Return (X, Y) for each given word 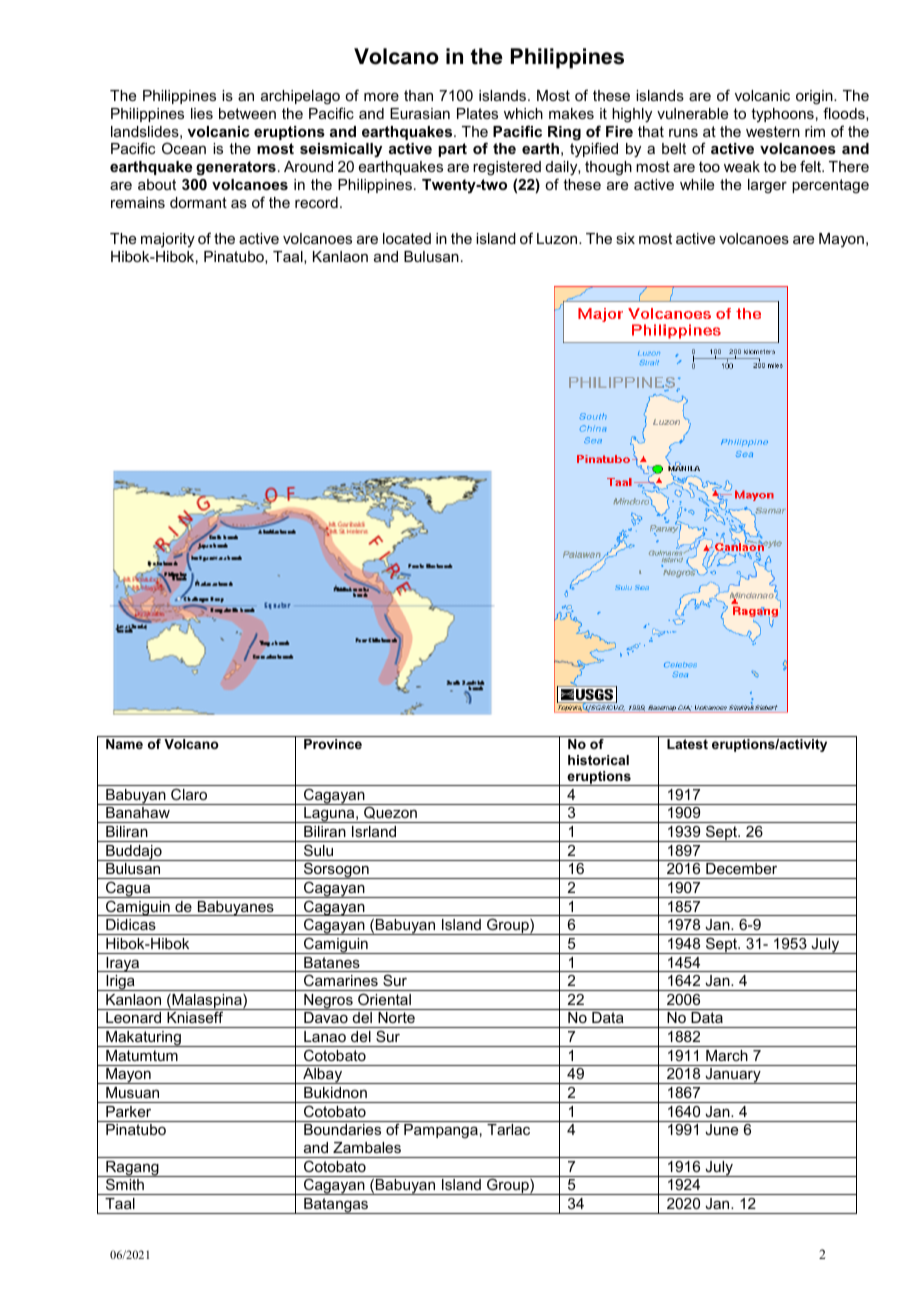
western (773, 131)
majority (168, 240)
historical (598, 760)
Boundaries (342, 1129)
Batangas (336, 1206)
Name (124, 744)
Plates (477, 113)
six (625, 238)
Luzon (558, 238)
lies (202, 113)
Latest (687, 744)
